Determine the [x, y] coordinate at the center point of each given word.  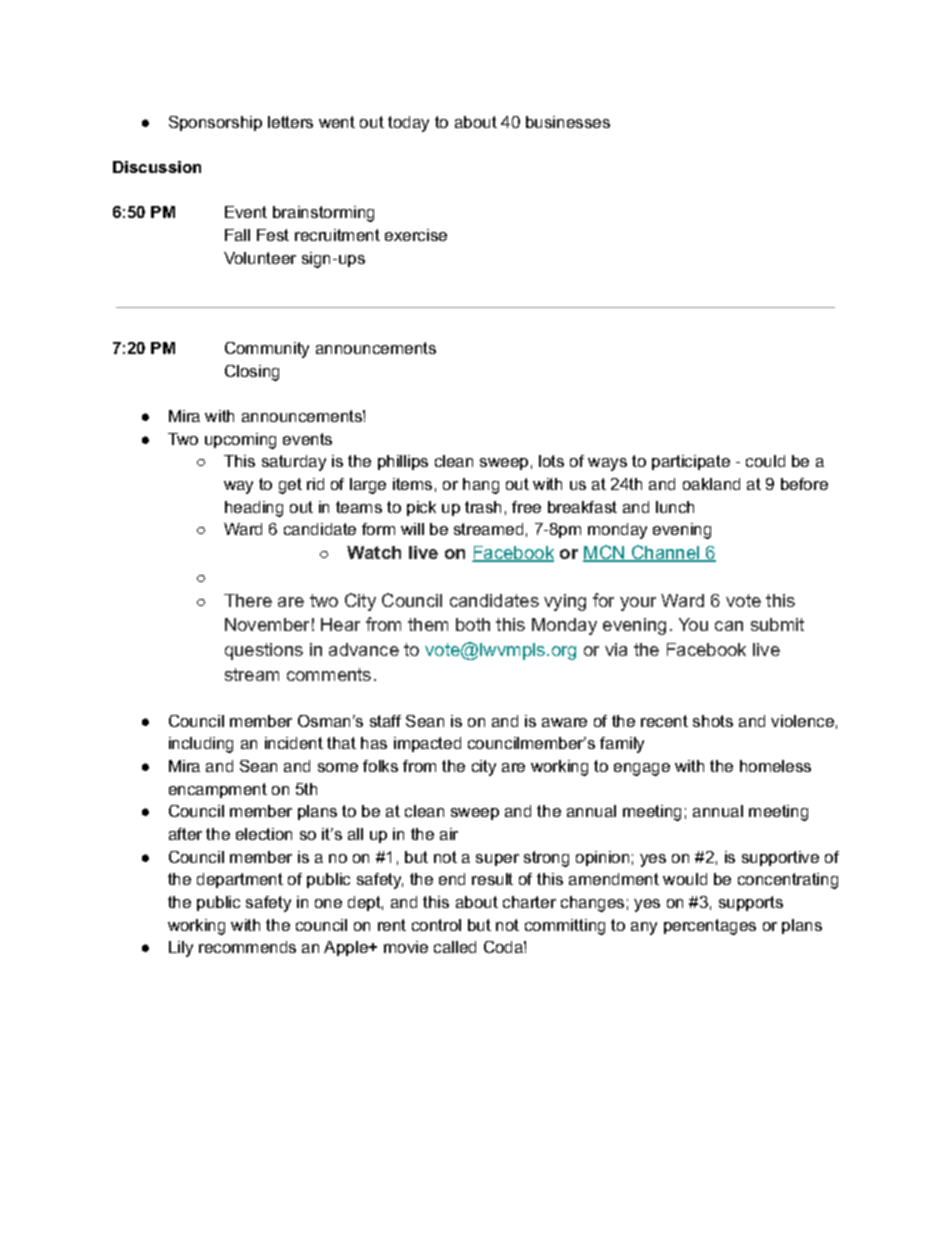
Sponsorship [215, 123]
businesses [568, 122]
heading [254, 509]
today [408, 124]
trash [483, 507]
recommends [247, 947]
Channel [666, 553]
